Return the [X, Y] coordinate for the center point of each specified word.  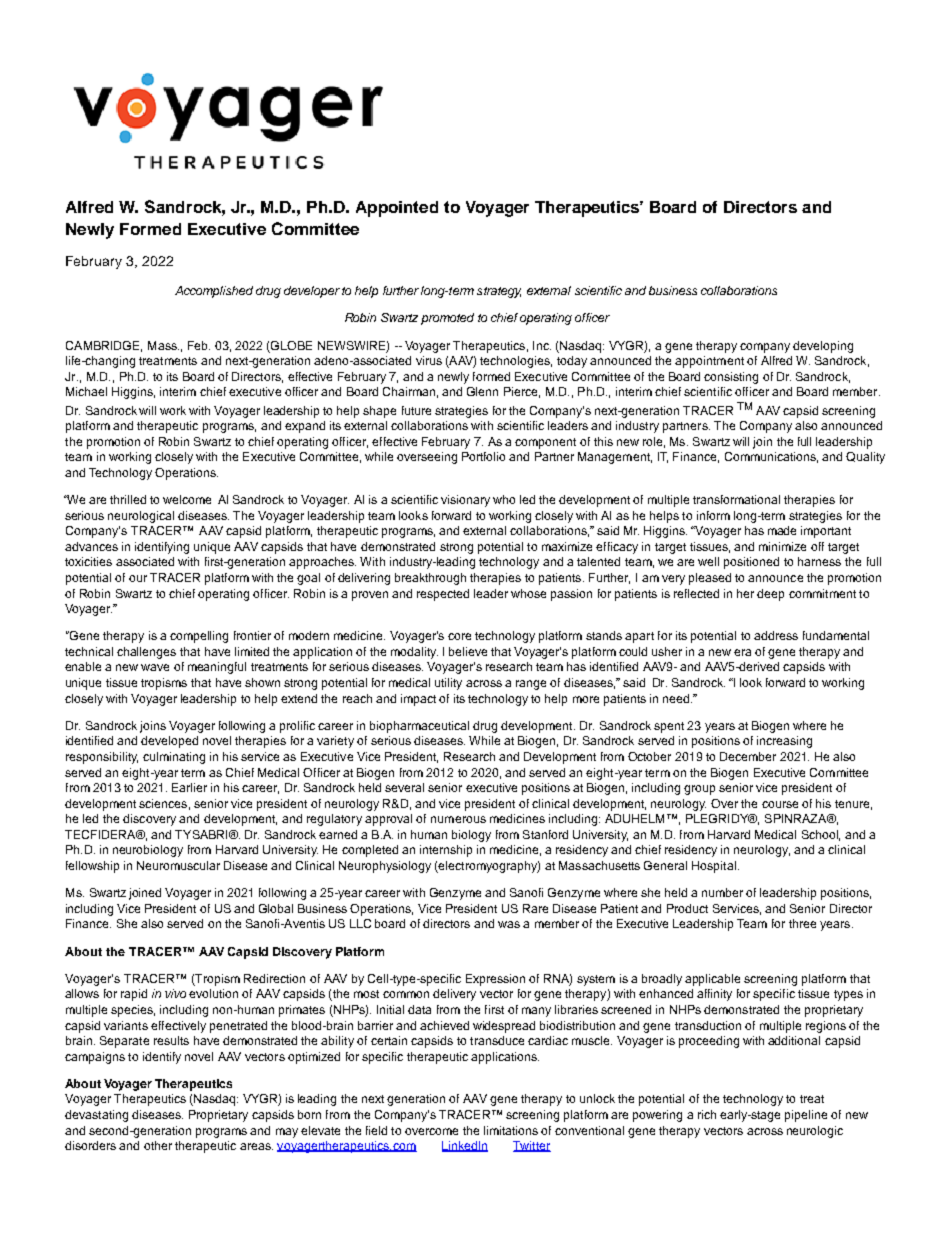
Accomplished [214, 292]
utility [448, 684]
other [158, 1145]
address [776, 635]
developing [823, 347]
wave [155, 667]
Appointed [397, 209]
